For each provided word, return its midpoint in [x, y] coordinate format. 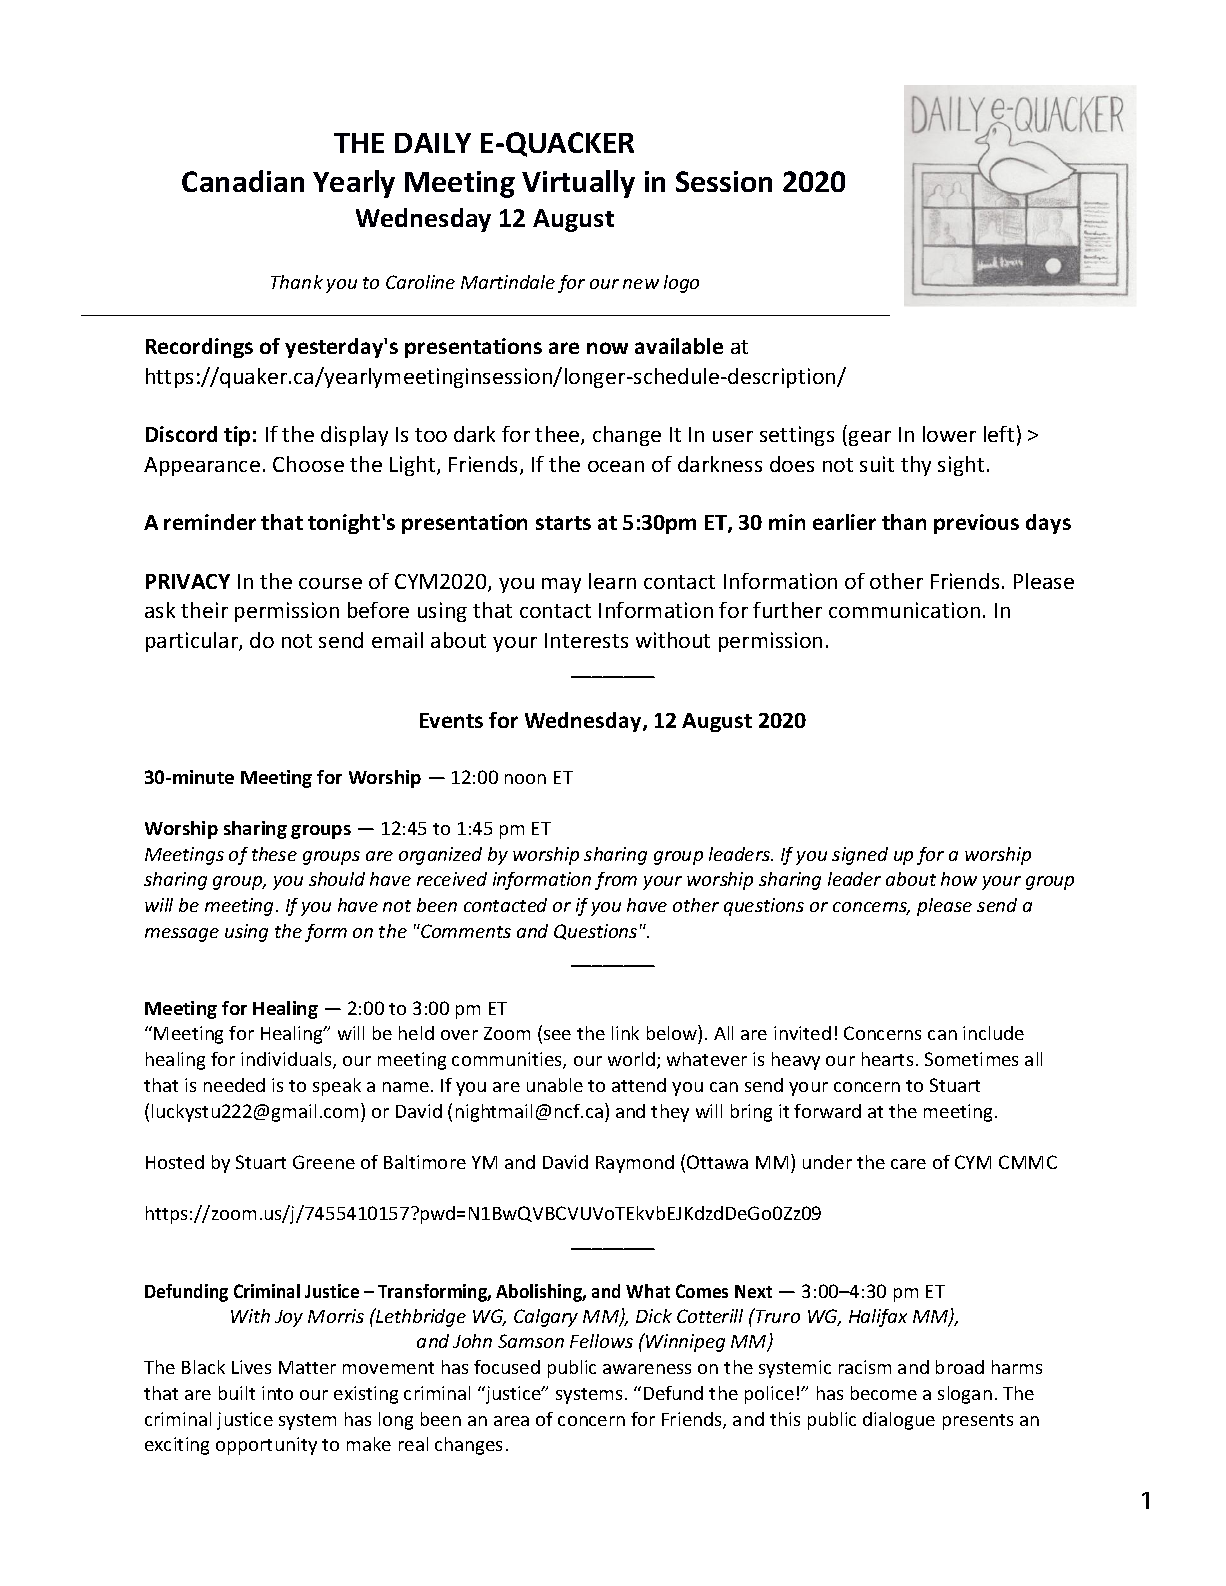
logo [681, 284]
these [274, 854]
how [959, 879]
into [277, 1393]
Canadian [243, 181]
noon [525, 779]
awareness [647, 1369]
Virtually [578, 184]
